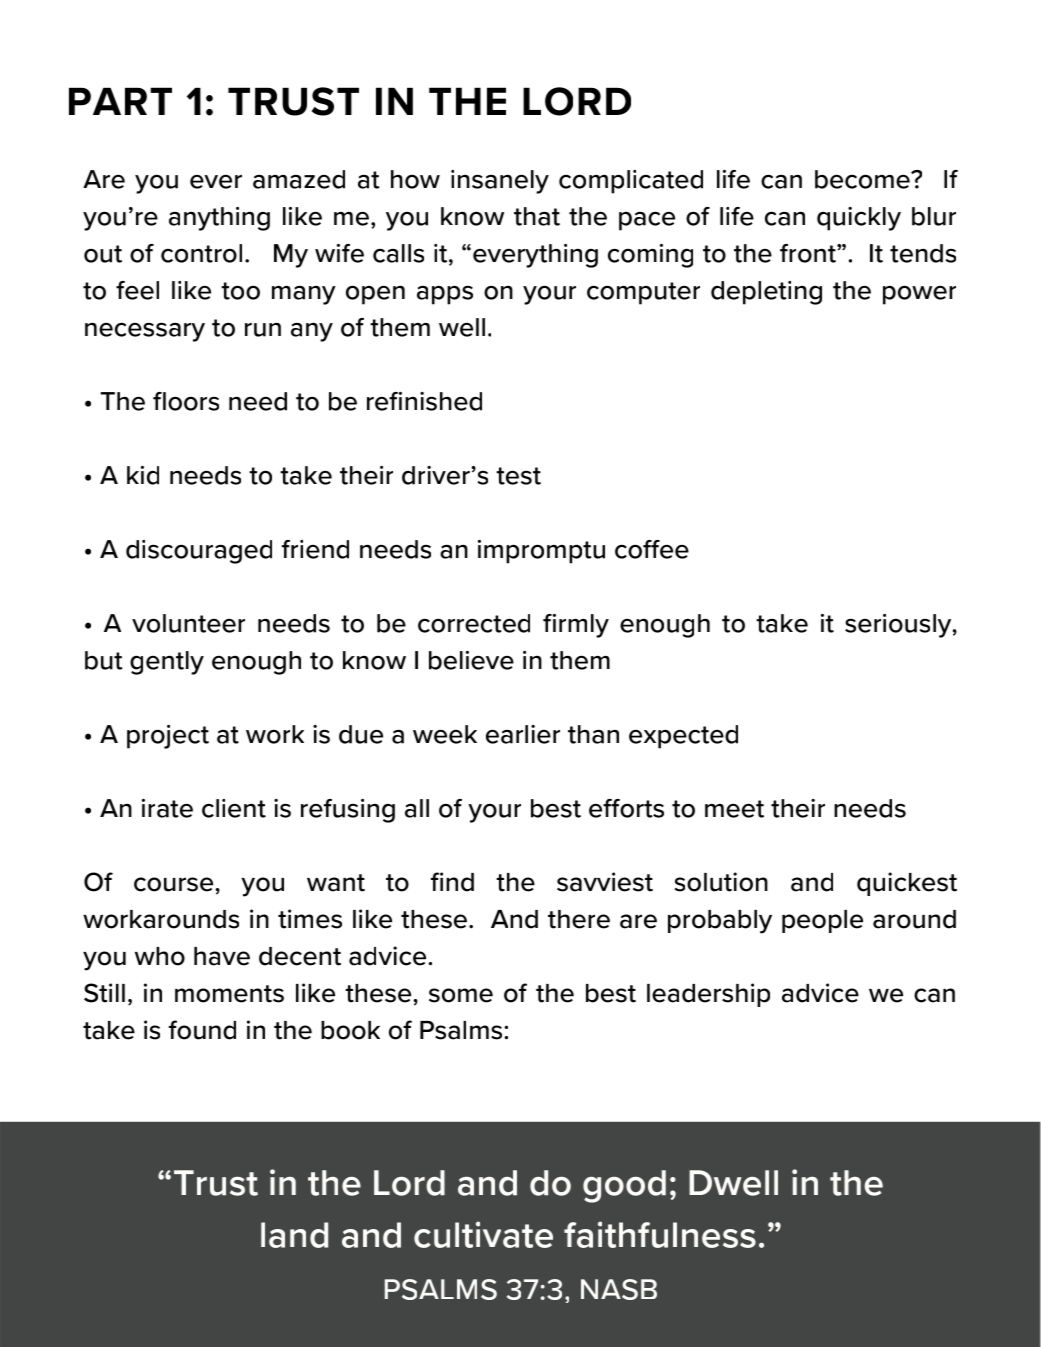 The width and height of the document is (1041, 1347). Describe the element at coordinates (186, 401) in the document. I see `floors` at that location.
